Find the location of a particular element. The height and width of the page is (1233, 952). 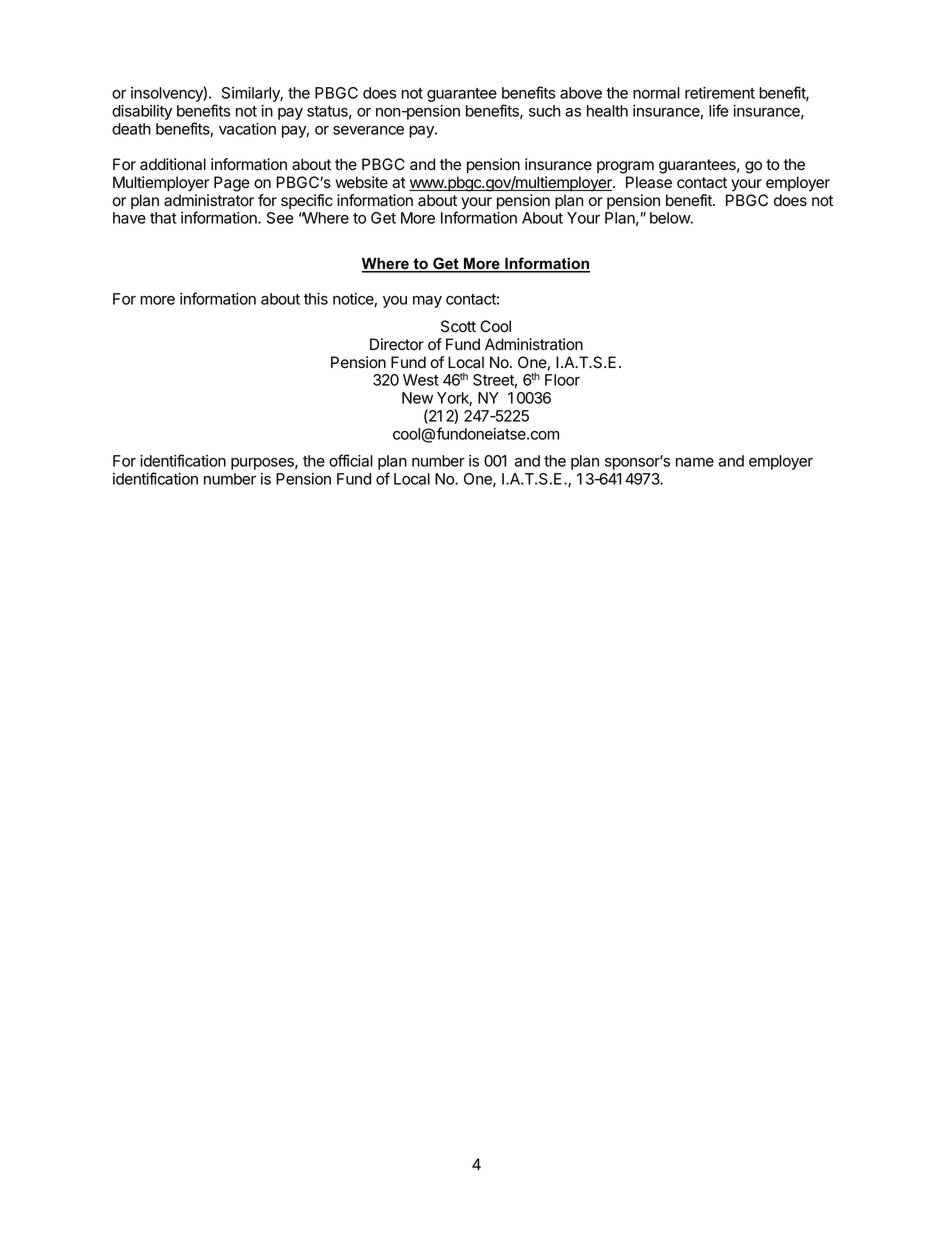

this is located at coordinates (316, 299).
